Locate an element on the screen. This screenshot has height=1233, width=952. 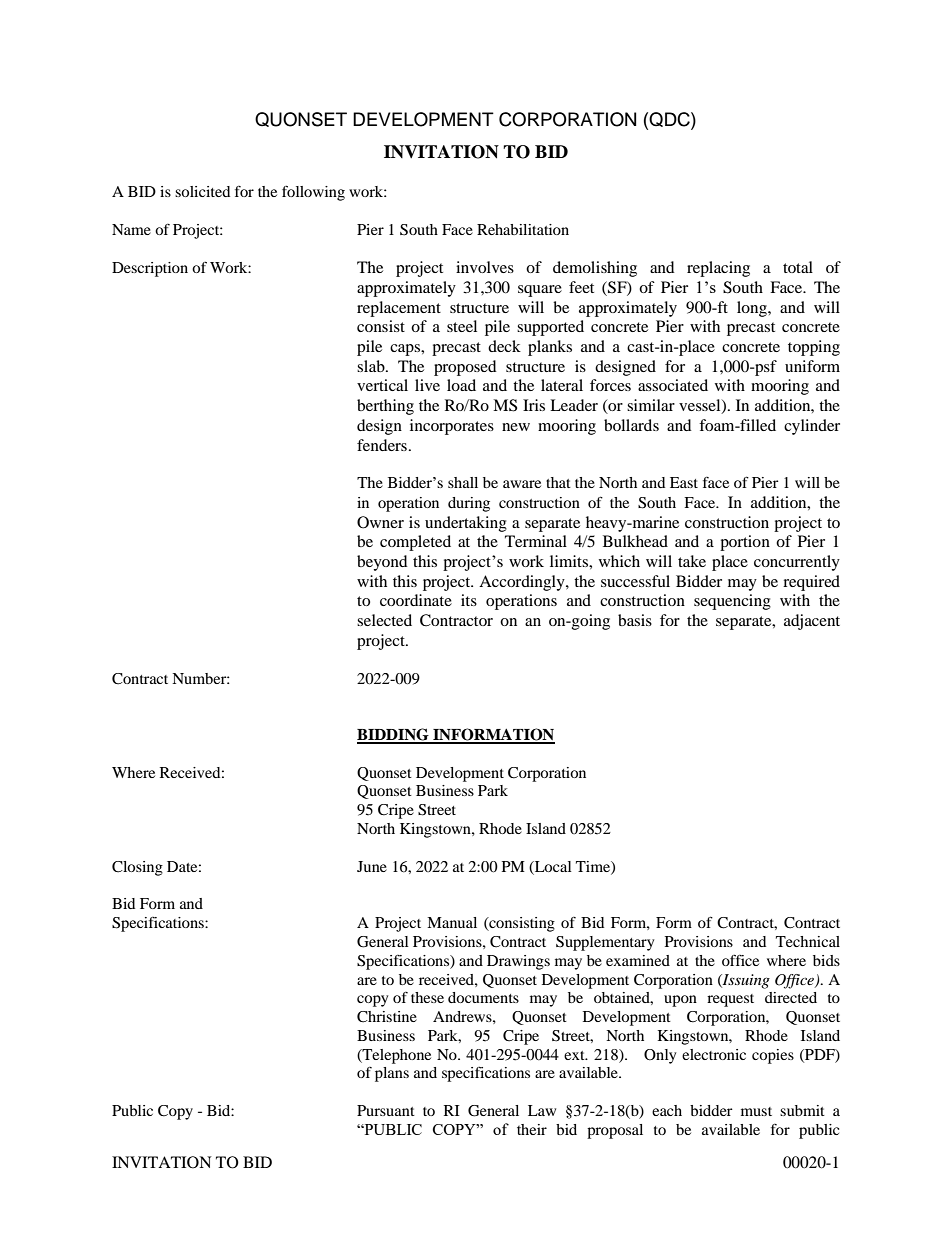
fenders is located at coordinates (382, 445).
